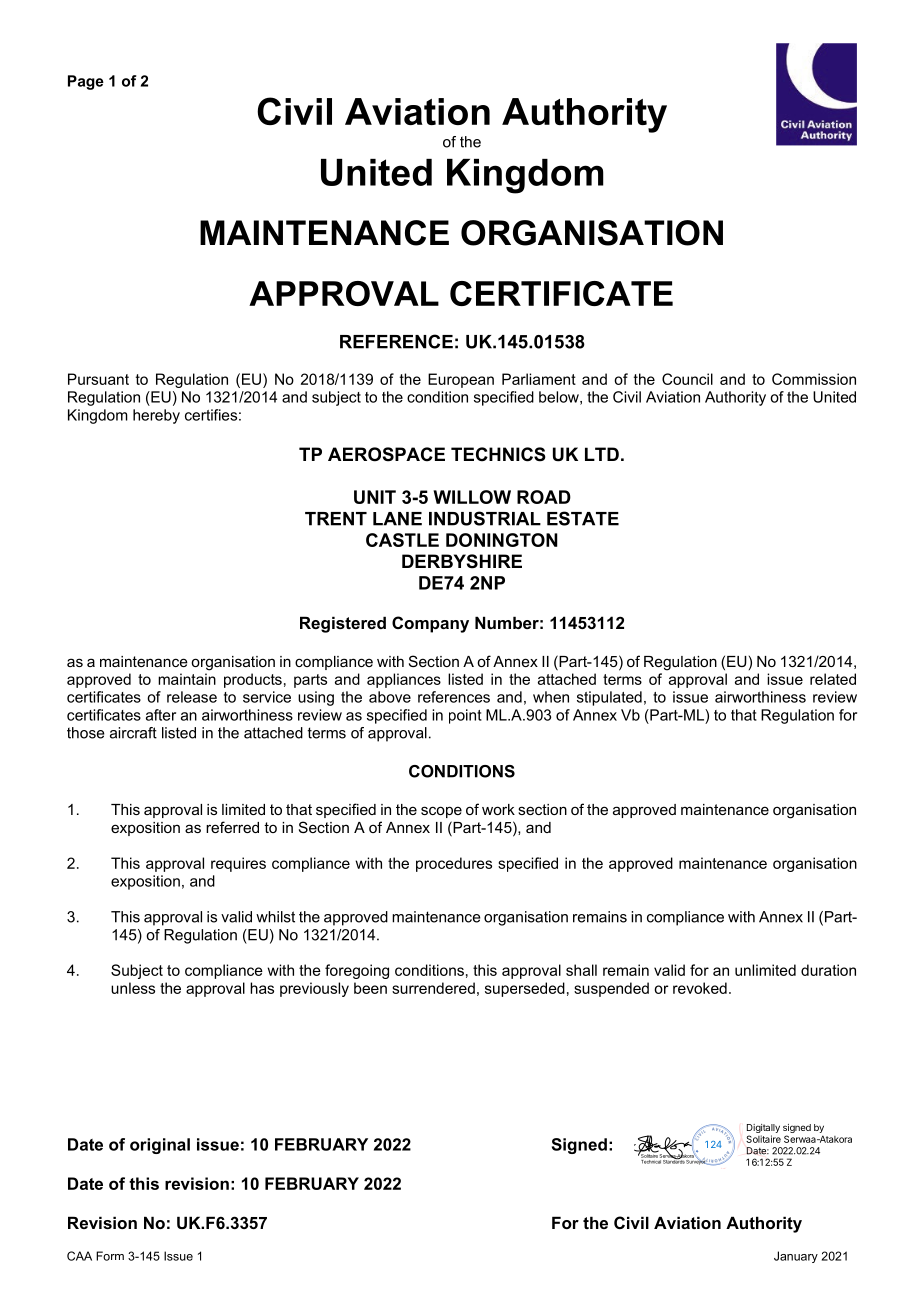 This screenshot has height=1307, width=924. I want to click on revoked, so click(700, 988).
